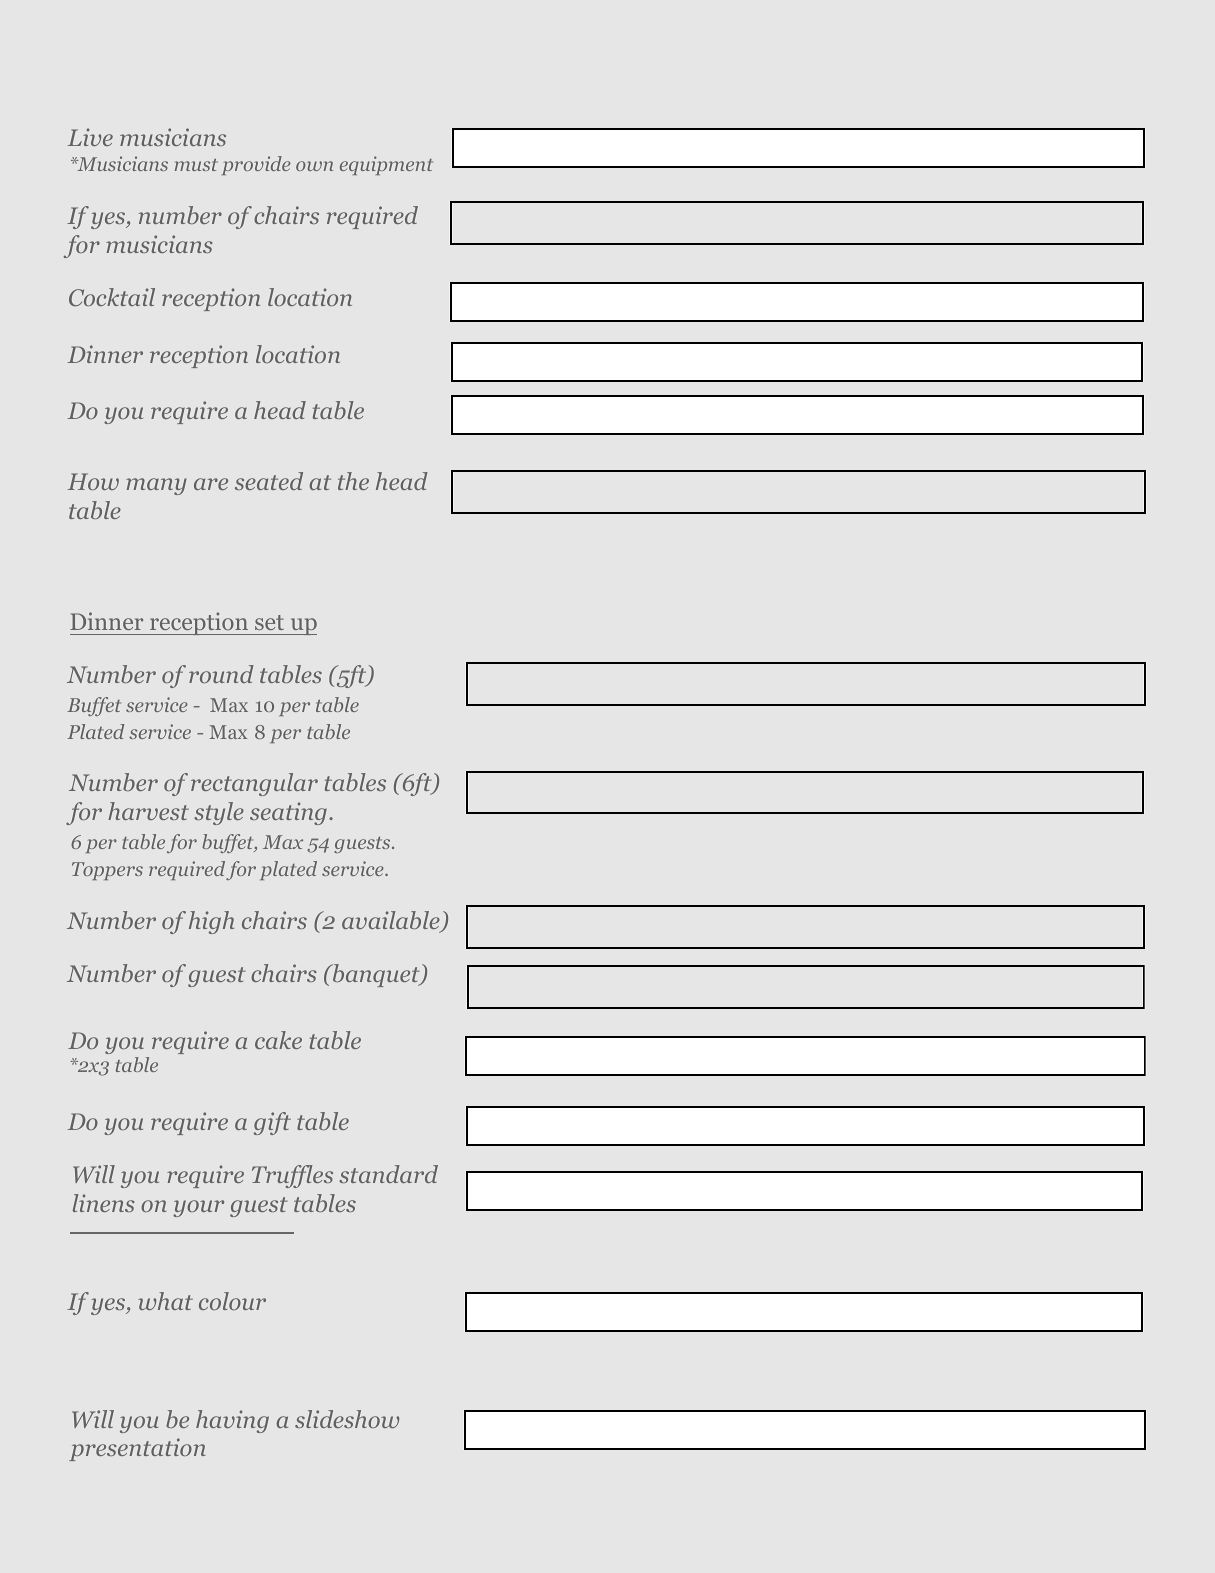 The width and height of the image is (1215, 1573). Describe the element at coordinates (347, 1419) in the image. I see `slideshow` at that location.
